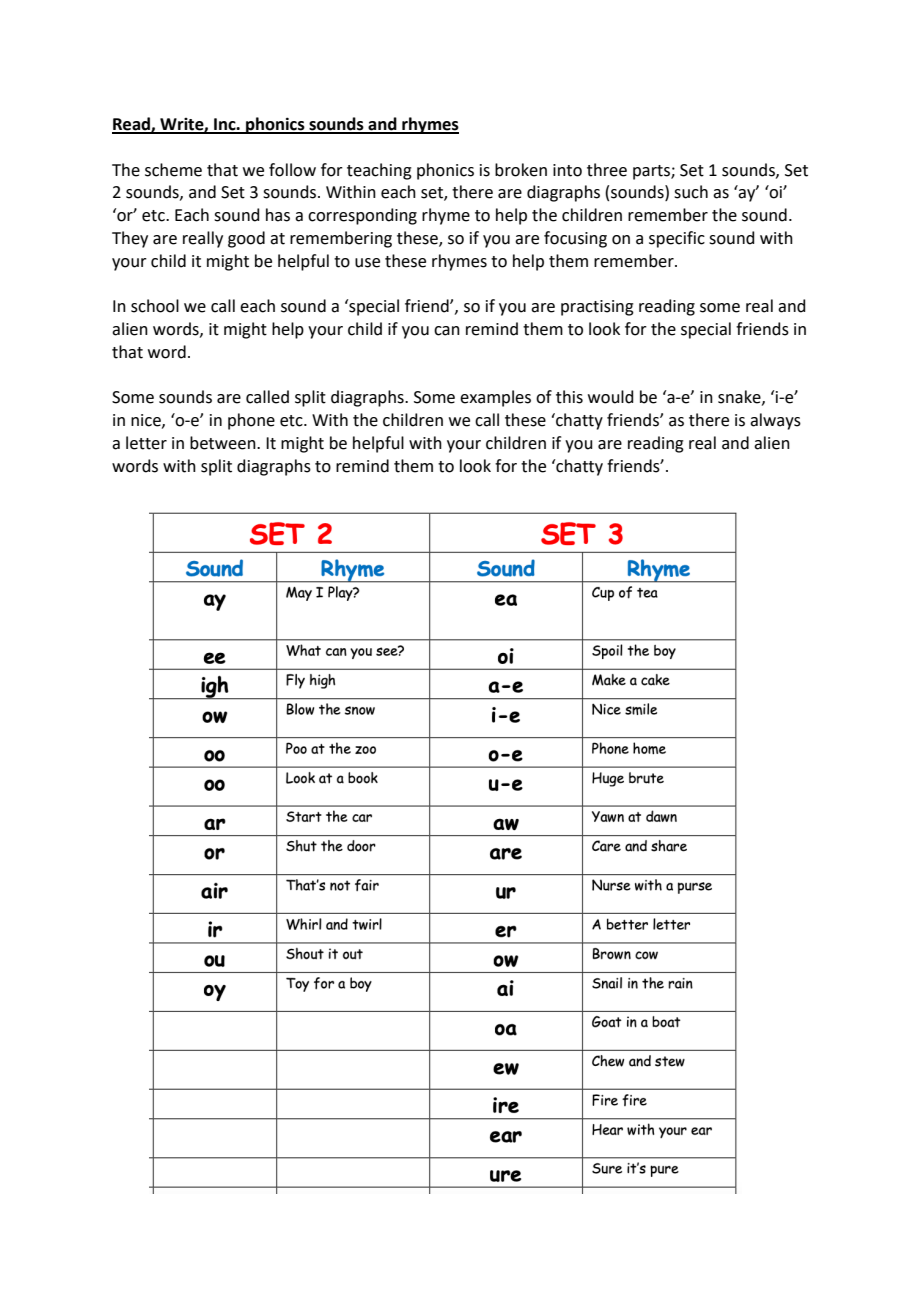 The height and width of the screenshot is (1308, 924). What do you see at coordinates (611, 397) in the screenshot?
I see `would` at bounding box center [611, 397].
